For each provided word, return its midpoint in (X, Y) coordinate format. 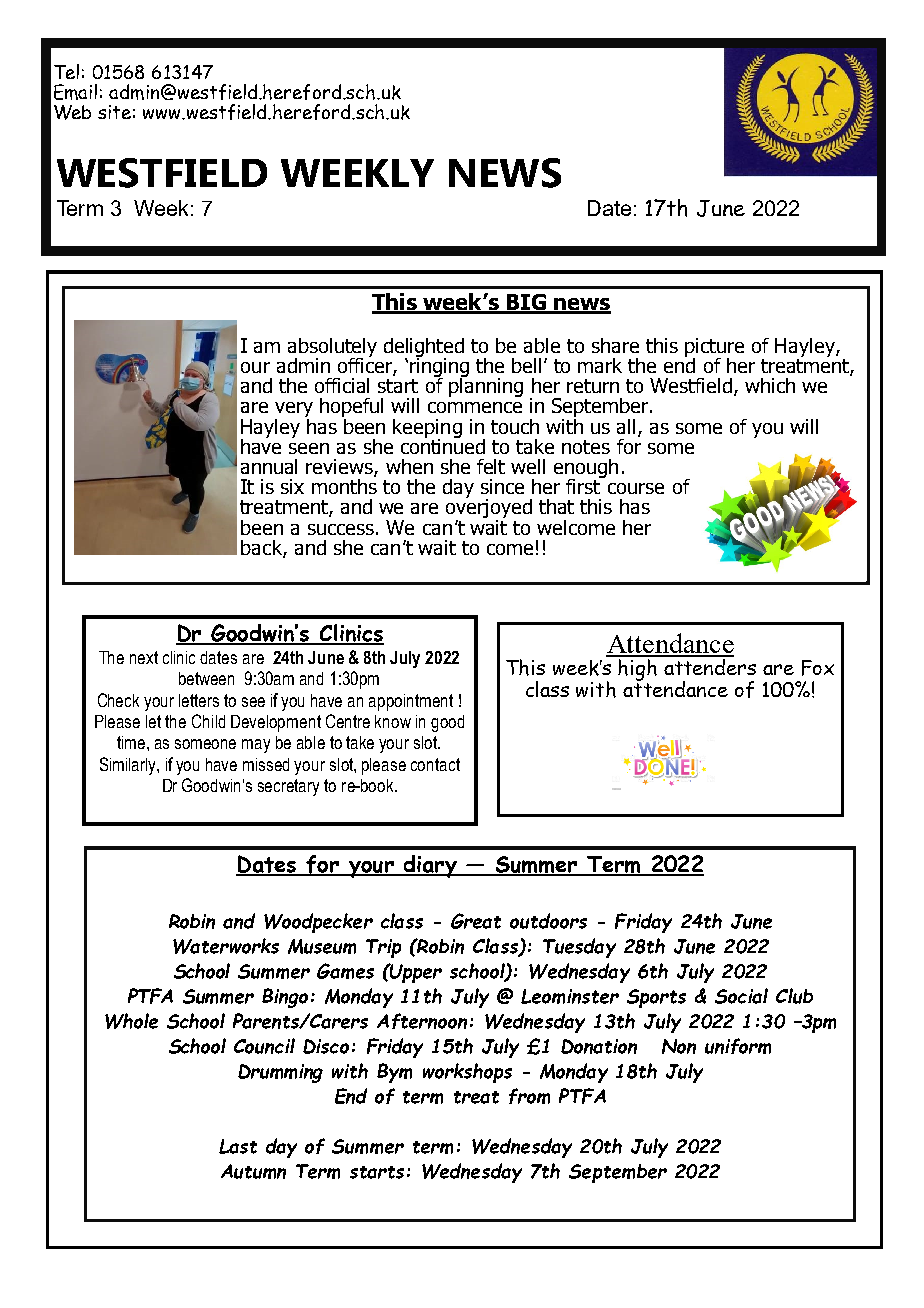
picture (714, 348)
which (770, 385)
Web (72, 112)
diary (430, 866)
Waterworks (226, 946)
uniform (738, 1046)
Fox (818, 668)
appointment (411, 702)
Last (238, 1146)
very (294, 411)
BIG (526, 303)
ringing (439, 368)
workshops (467, 1073)
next (144, 657)
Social (741, 996)
